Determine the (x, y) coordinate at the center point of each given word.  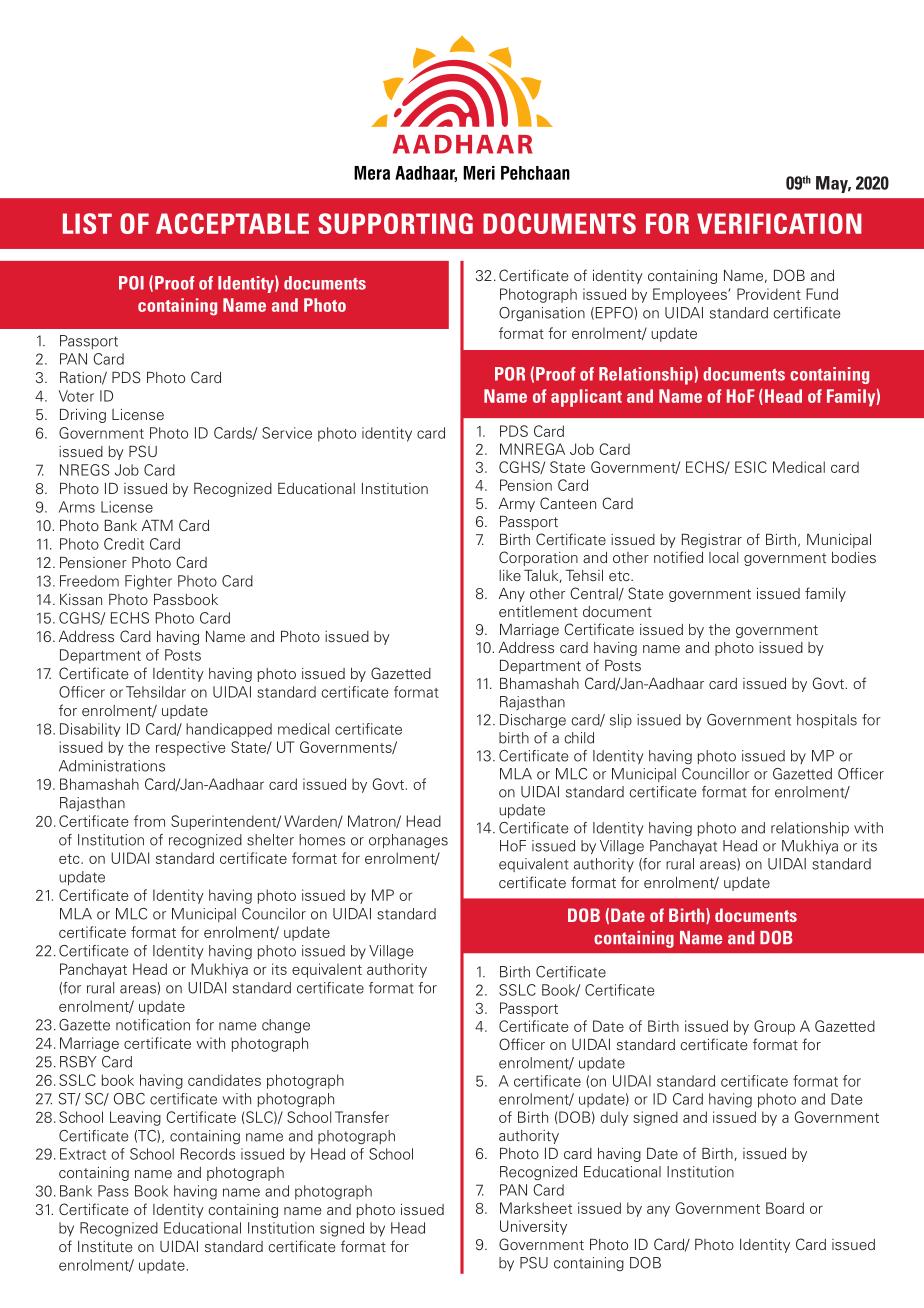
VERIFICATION (779, 223)
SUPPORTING (395, 223)
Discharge (533, 721)
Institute (105, 1246)
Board (785, 1208)
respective (191, 748)
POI (131, 283)
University (533, 1227)
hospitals (827, 721)
